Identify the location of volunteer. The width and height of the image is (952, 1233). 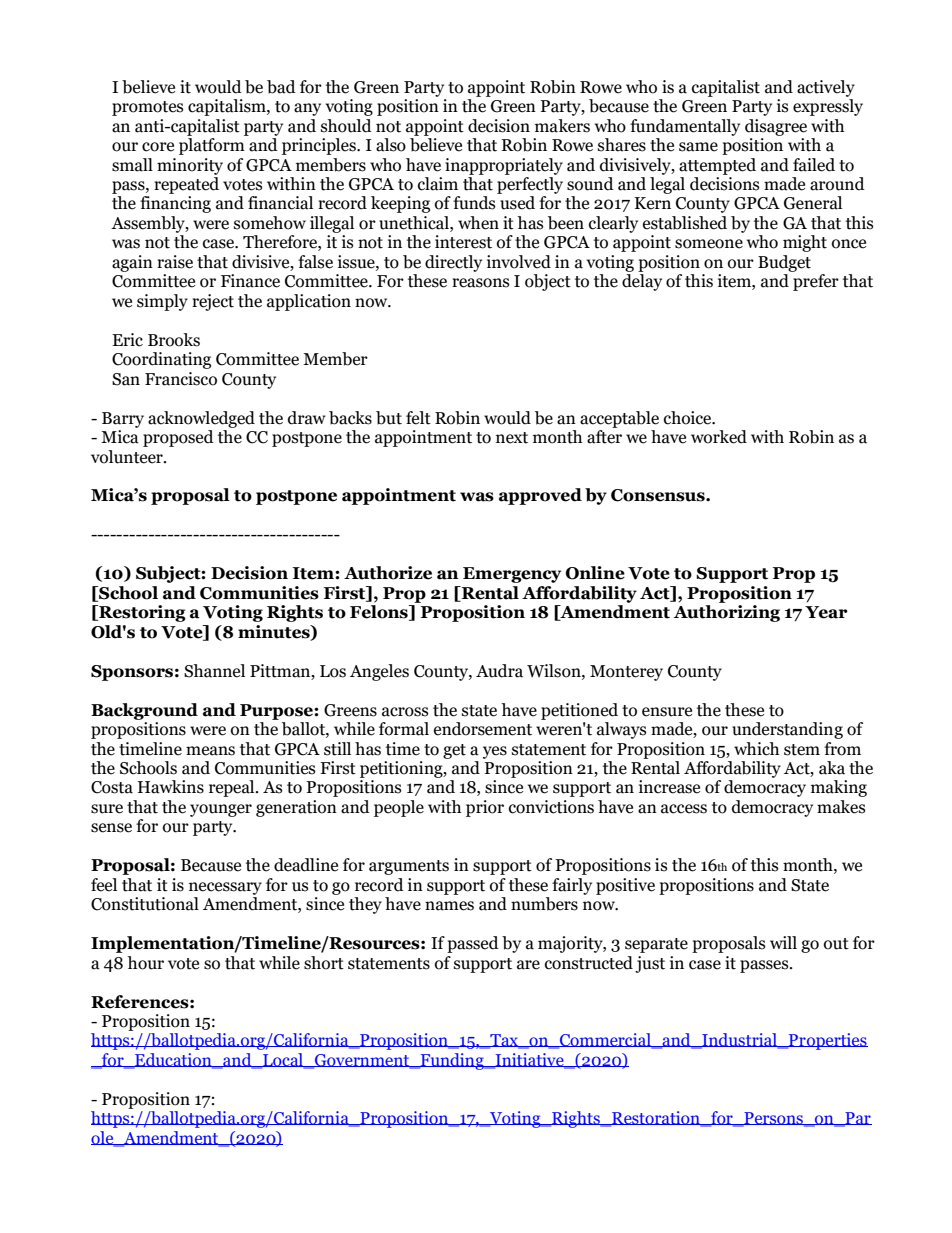
(128, 457).
